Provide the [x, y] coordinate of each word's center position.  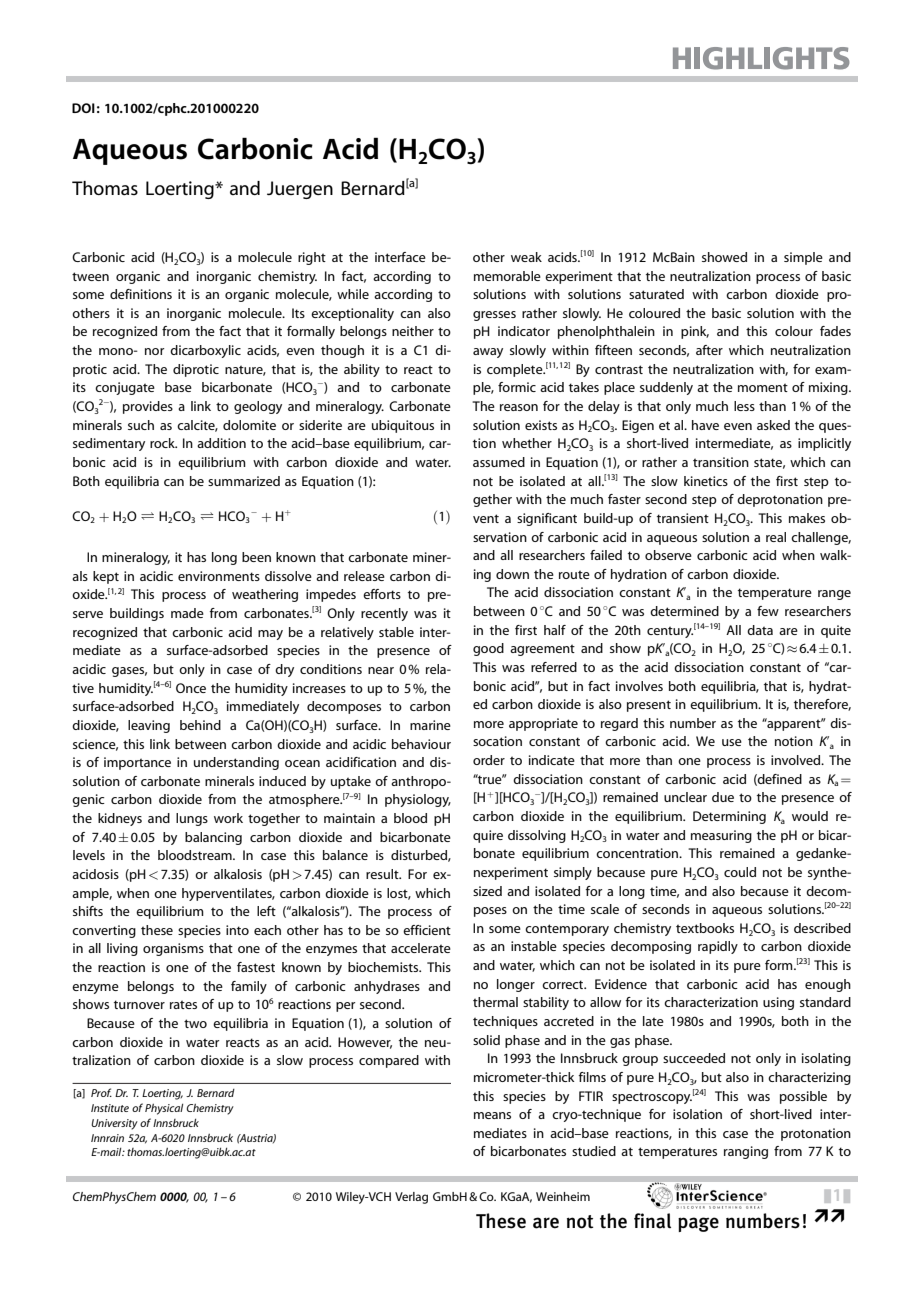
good [488, 649]
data [760, 630]
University [114, 1124]
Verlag [411, 1198]
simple [803, 258]
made [187, 613]
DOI [83, 108]
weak [526, 257]
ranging [746, 1152]
